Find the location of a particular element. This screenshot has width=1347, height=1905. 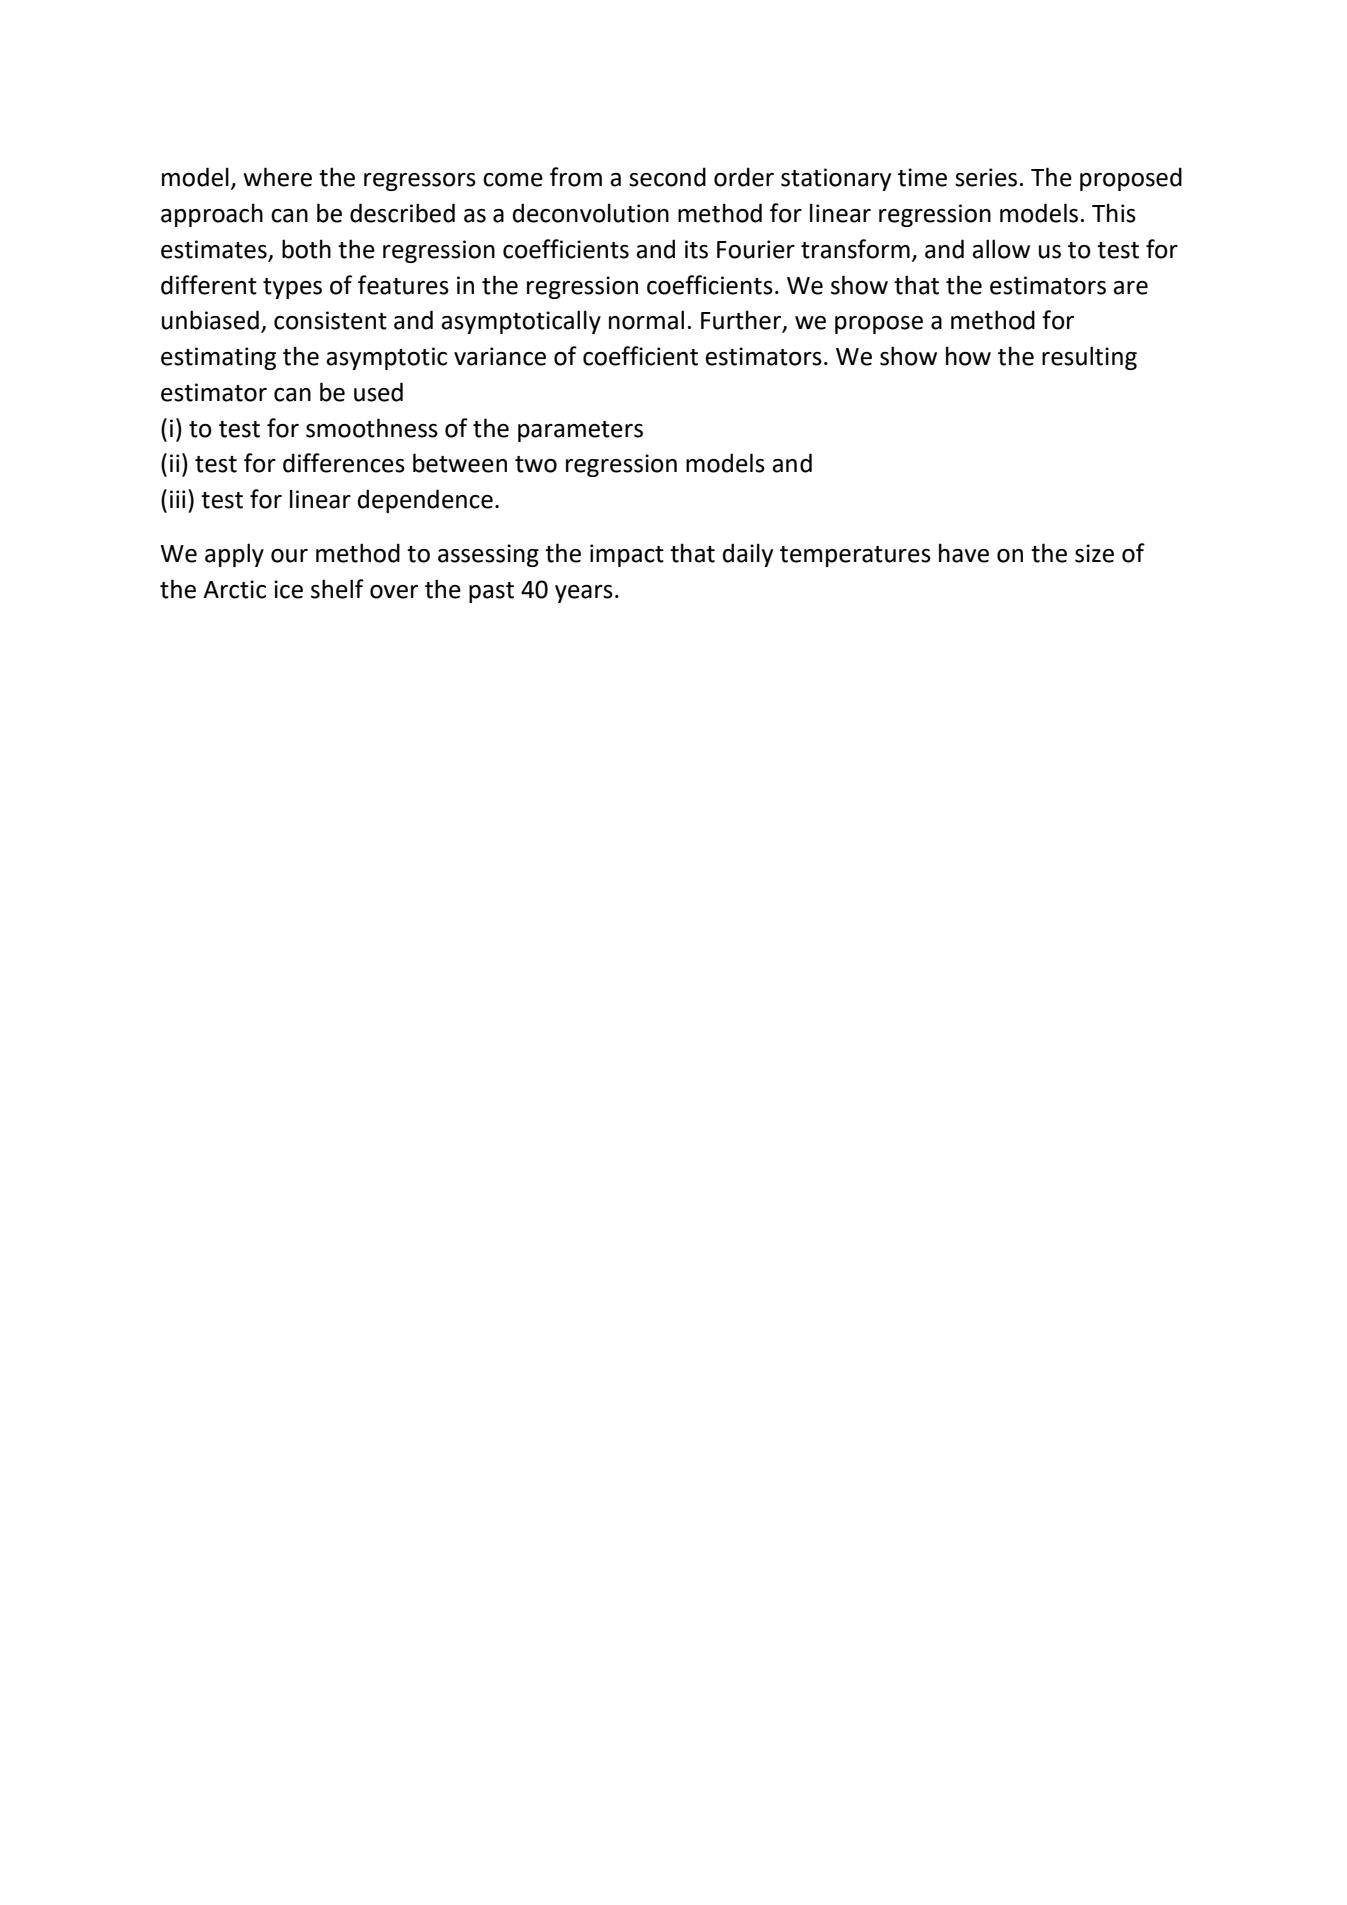

years is located at coordinates (584, 594).
